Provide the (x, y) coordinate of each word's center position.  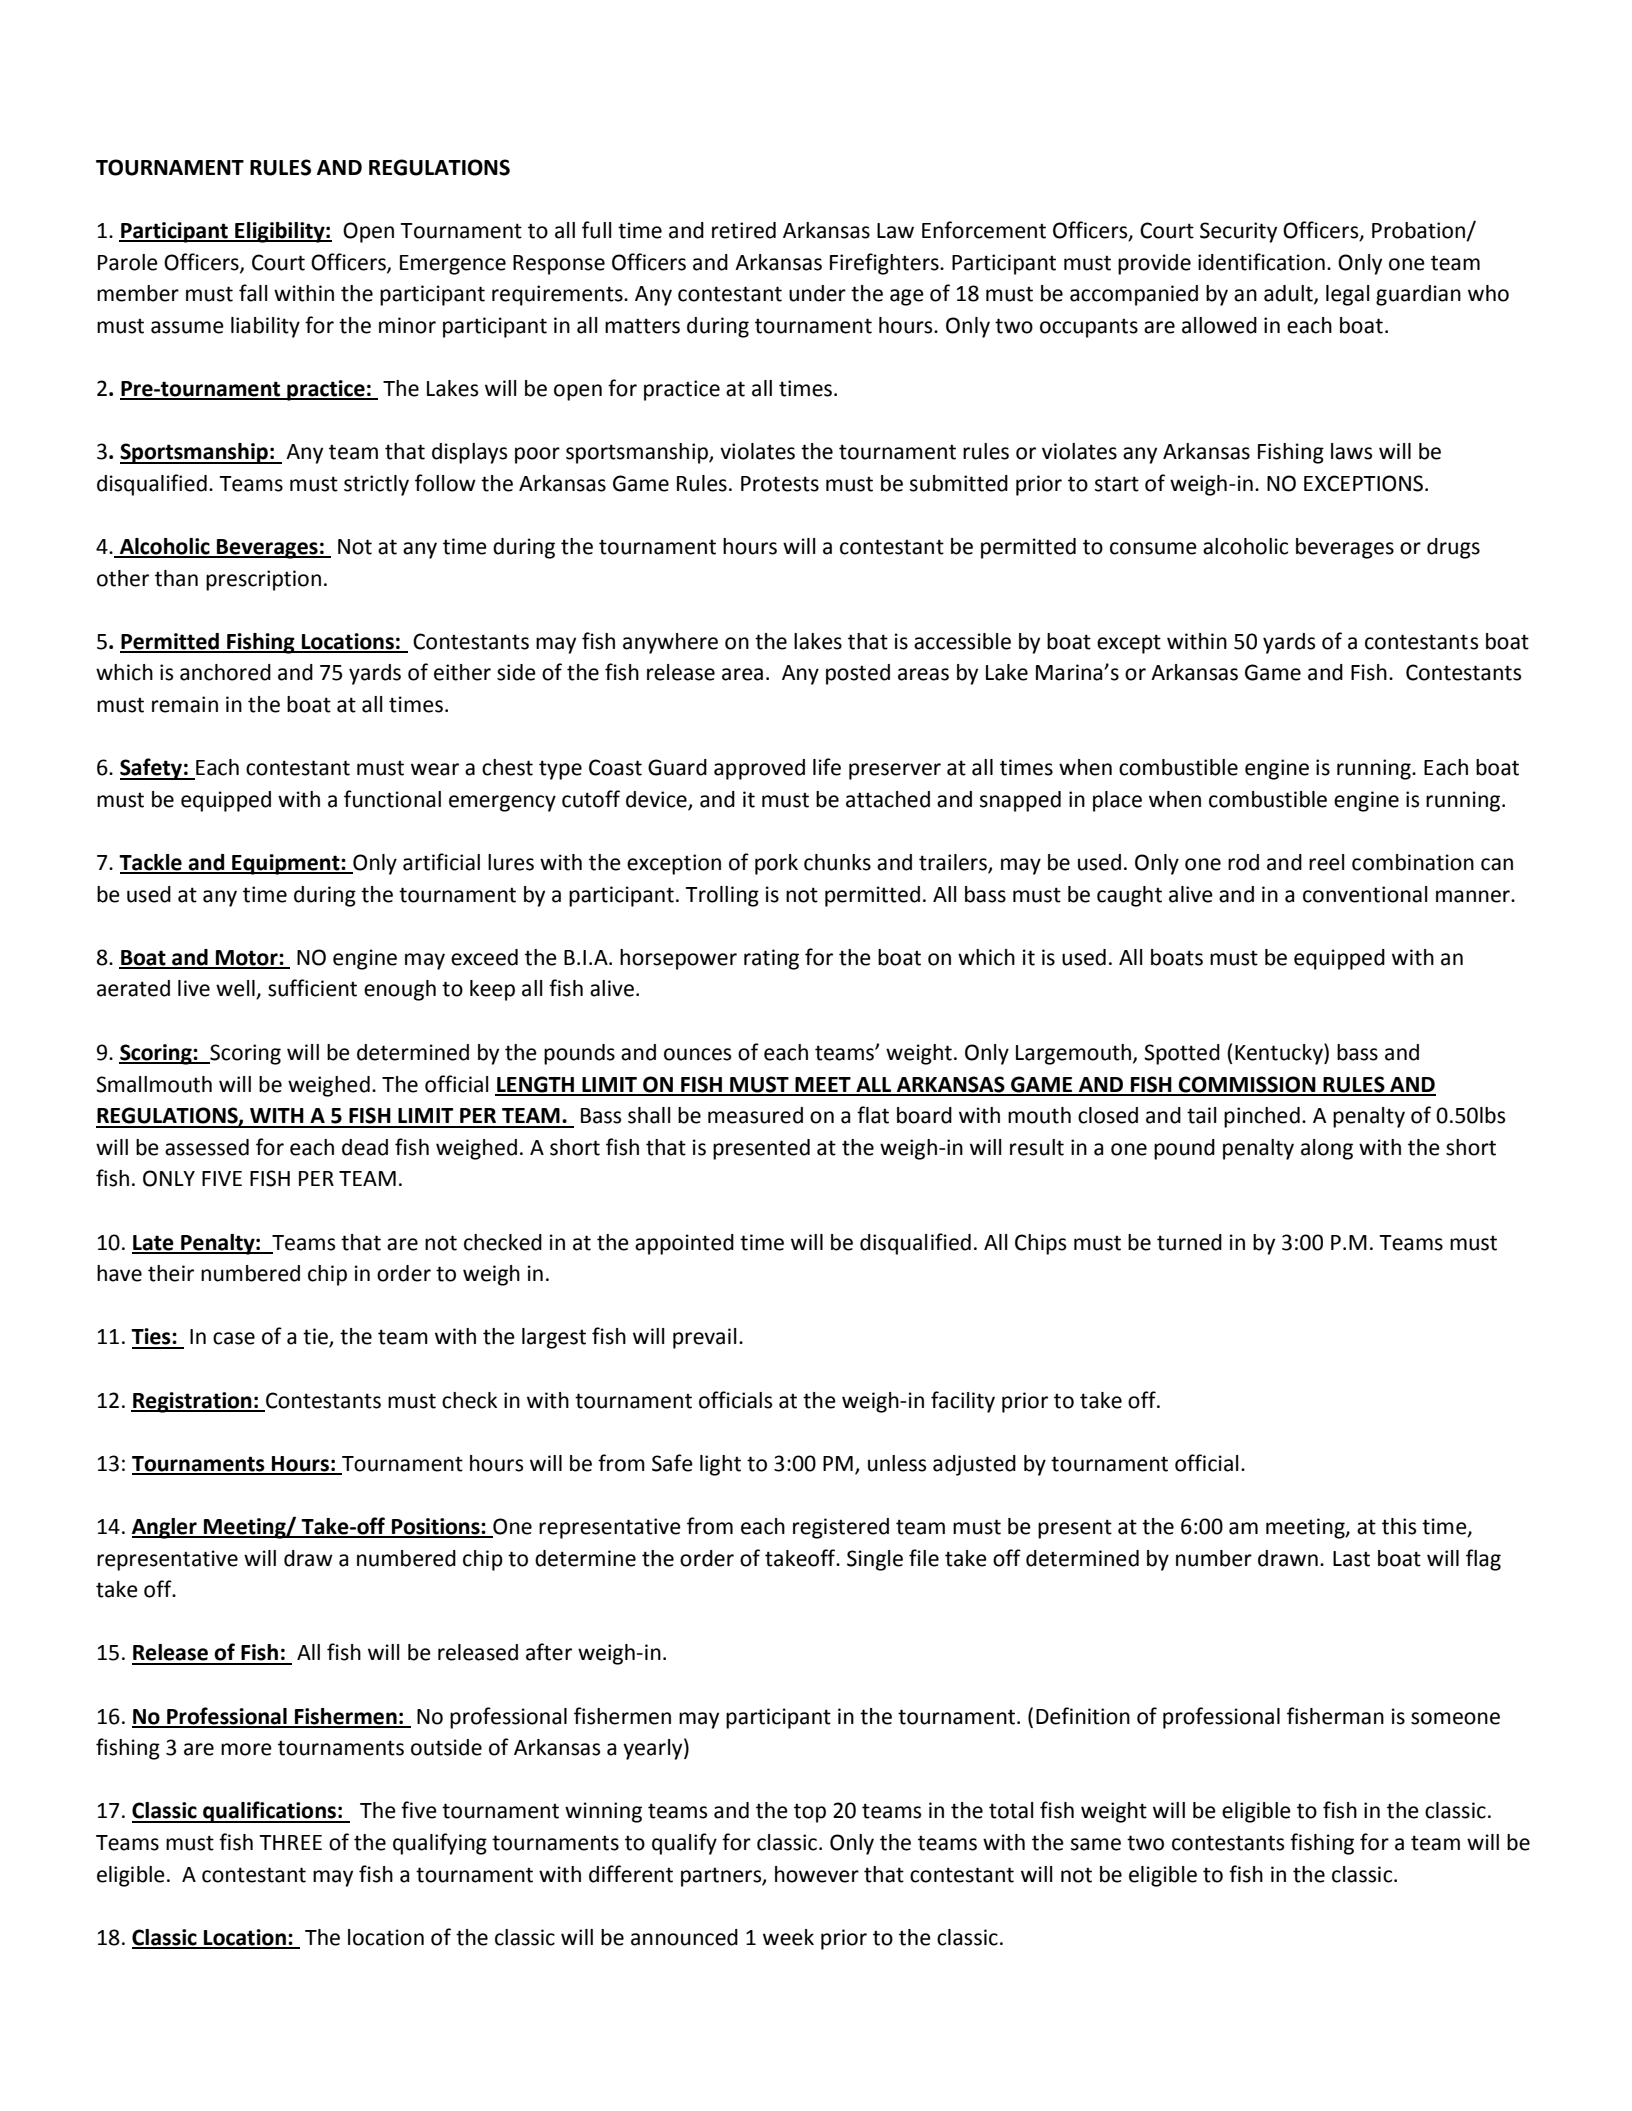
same (1096, 1844)
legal (1348, 295)
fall (253, 293)
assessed (207, 1147)
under (817, 293)
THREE (290, 1842)
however (817, 1874)
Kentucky (1280, 1054)
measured (755, 1115)
